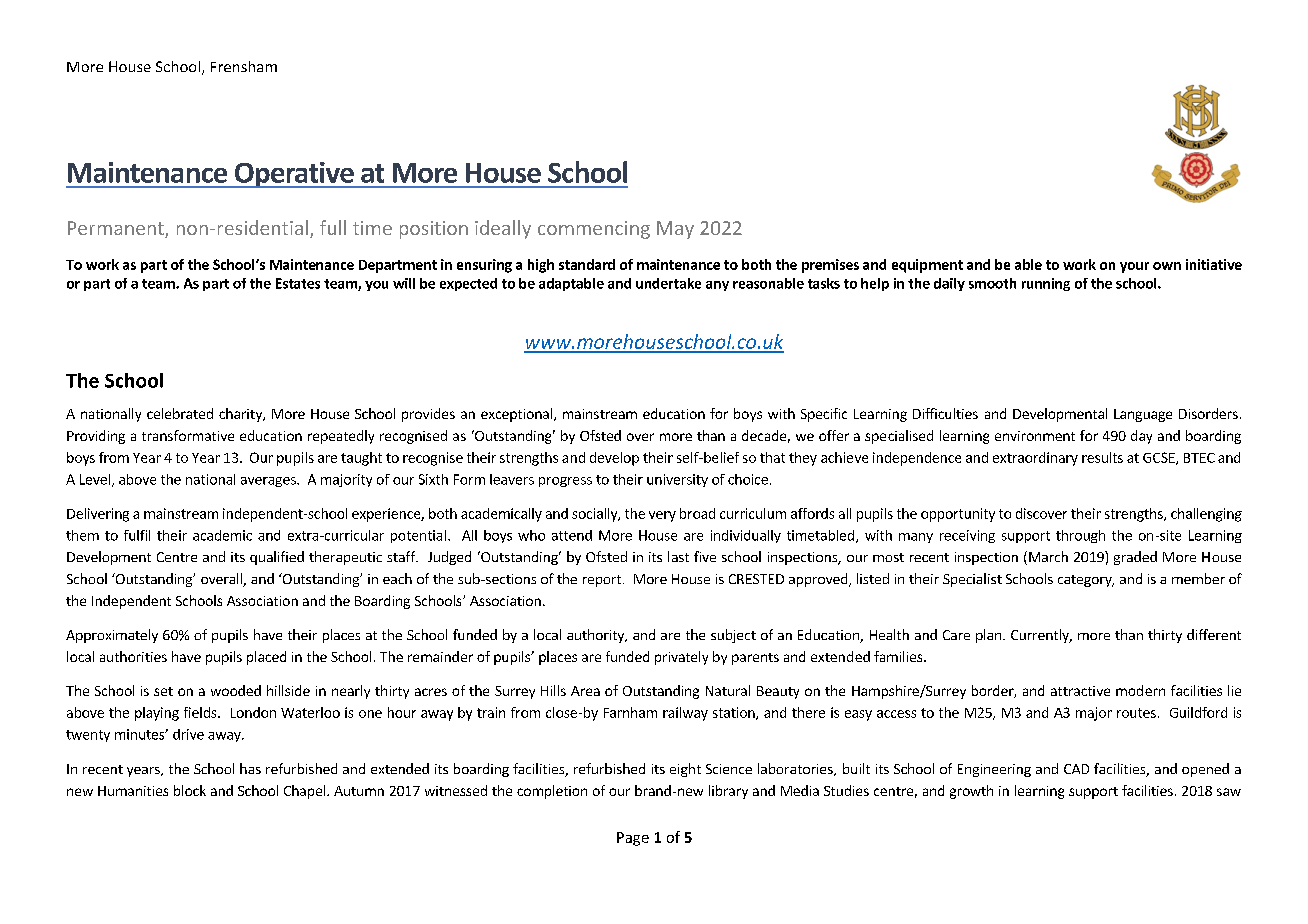 The width and height of the document is (1308, 924). Describe the element at coordinates (1143, 415) in the document. I see `Language` at that location.
